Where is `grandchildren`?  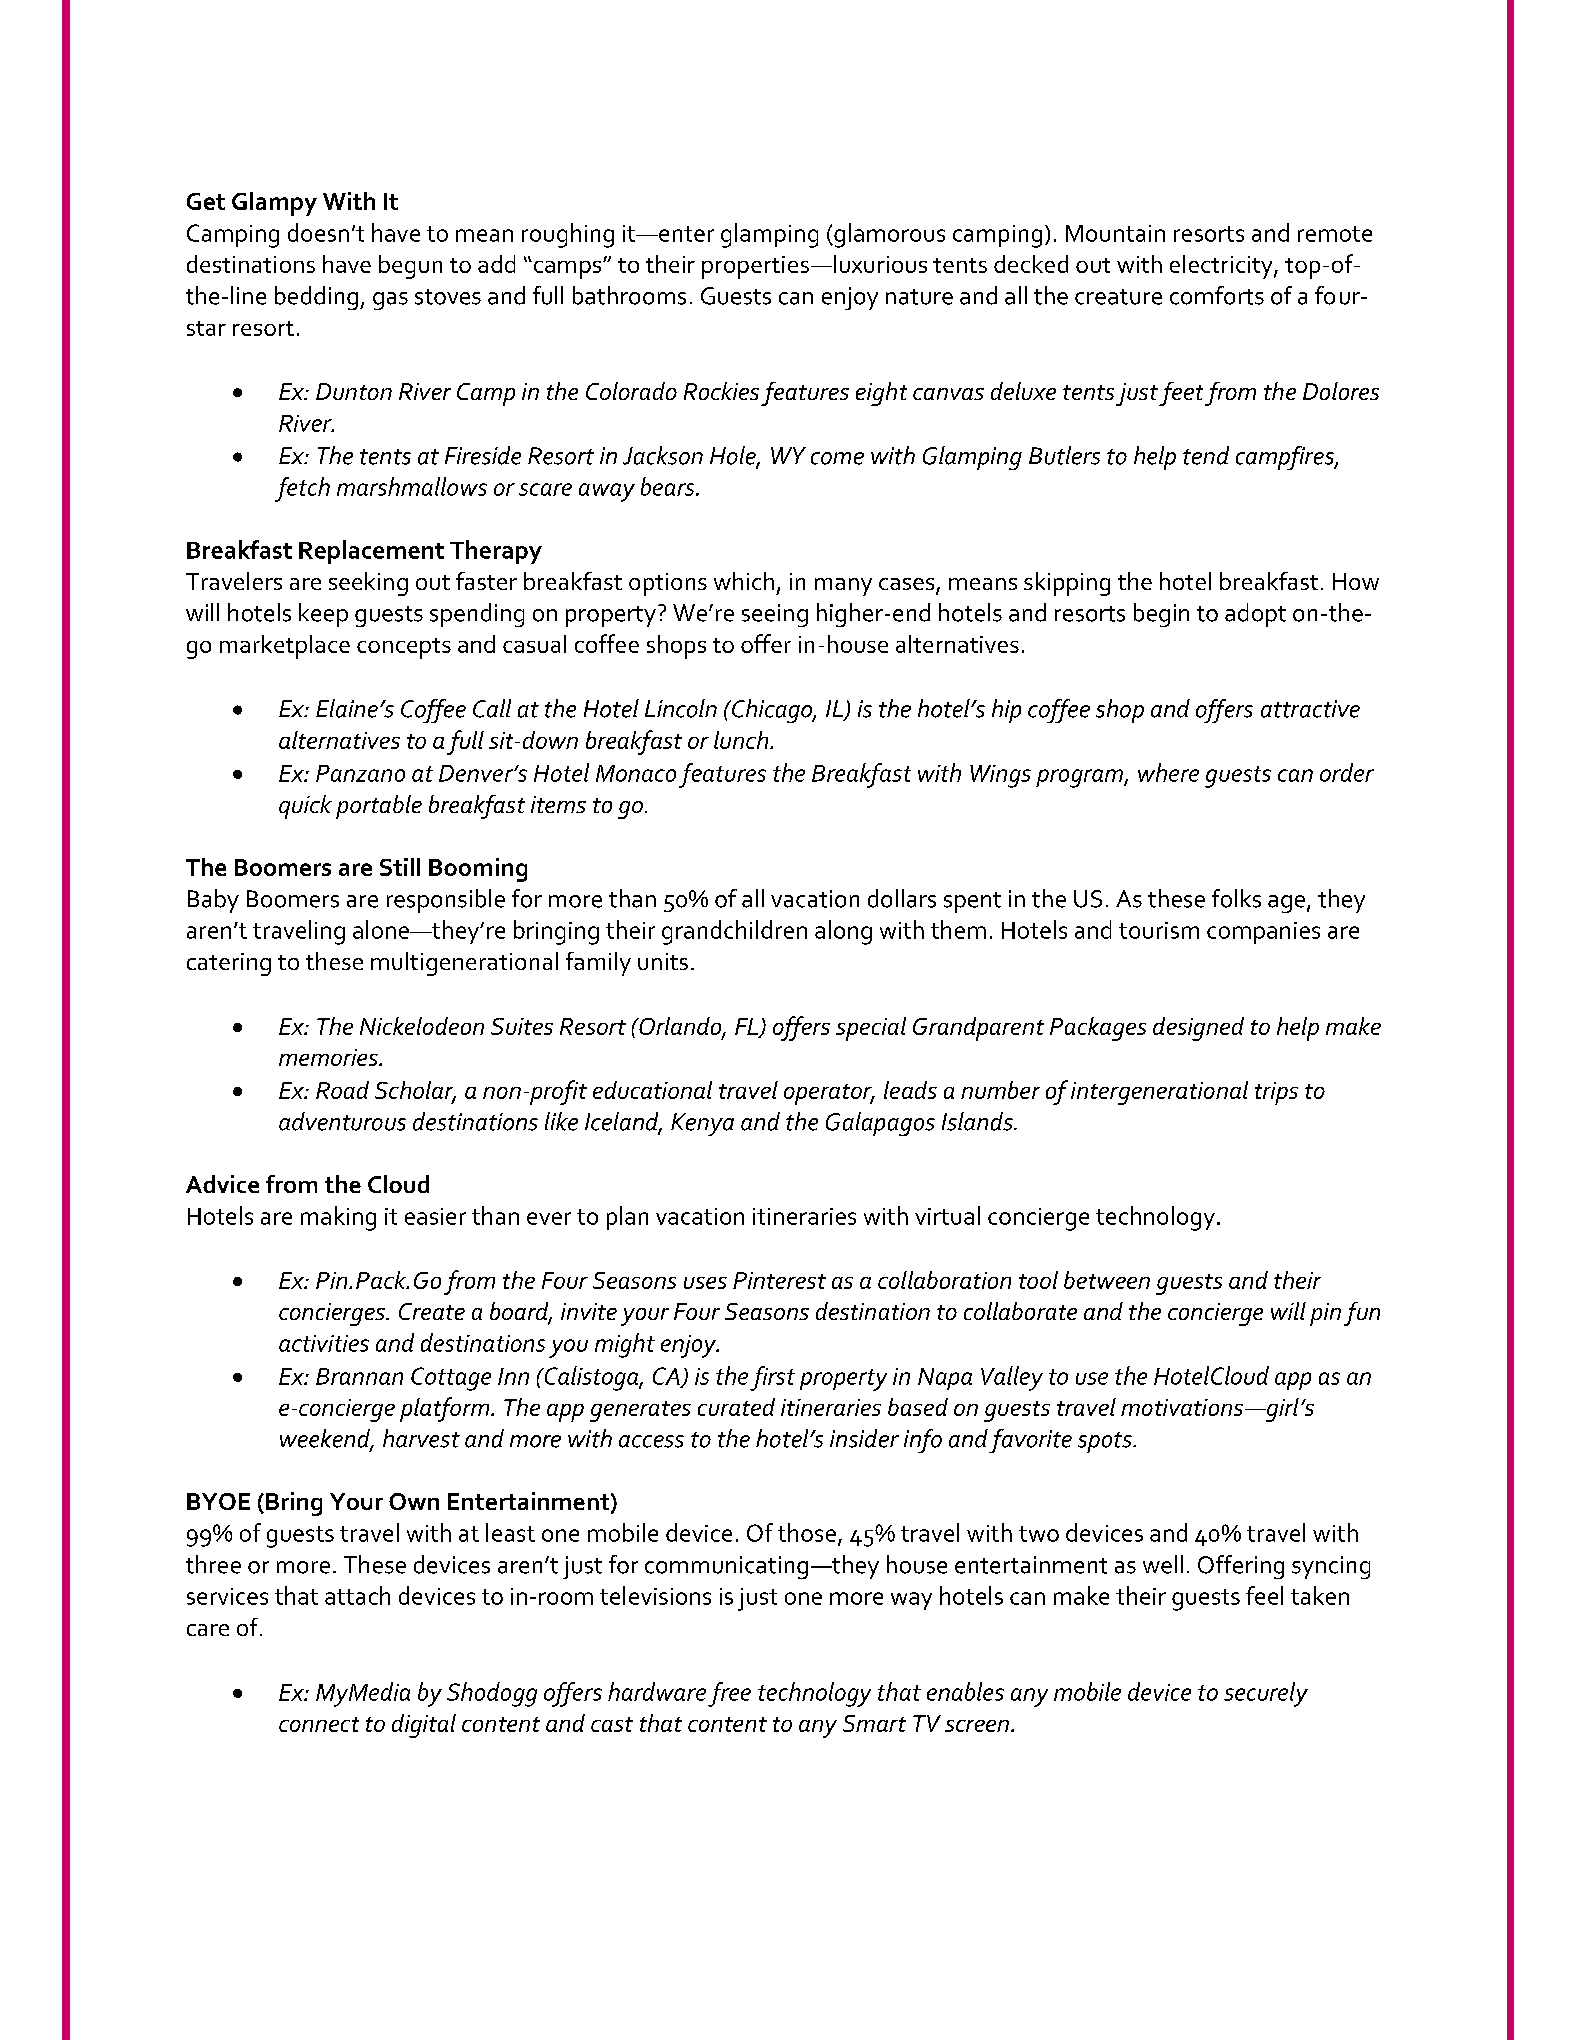 grandchildren is located at coordinates (734, 932).
